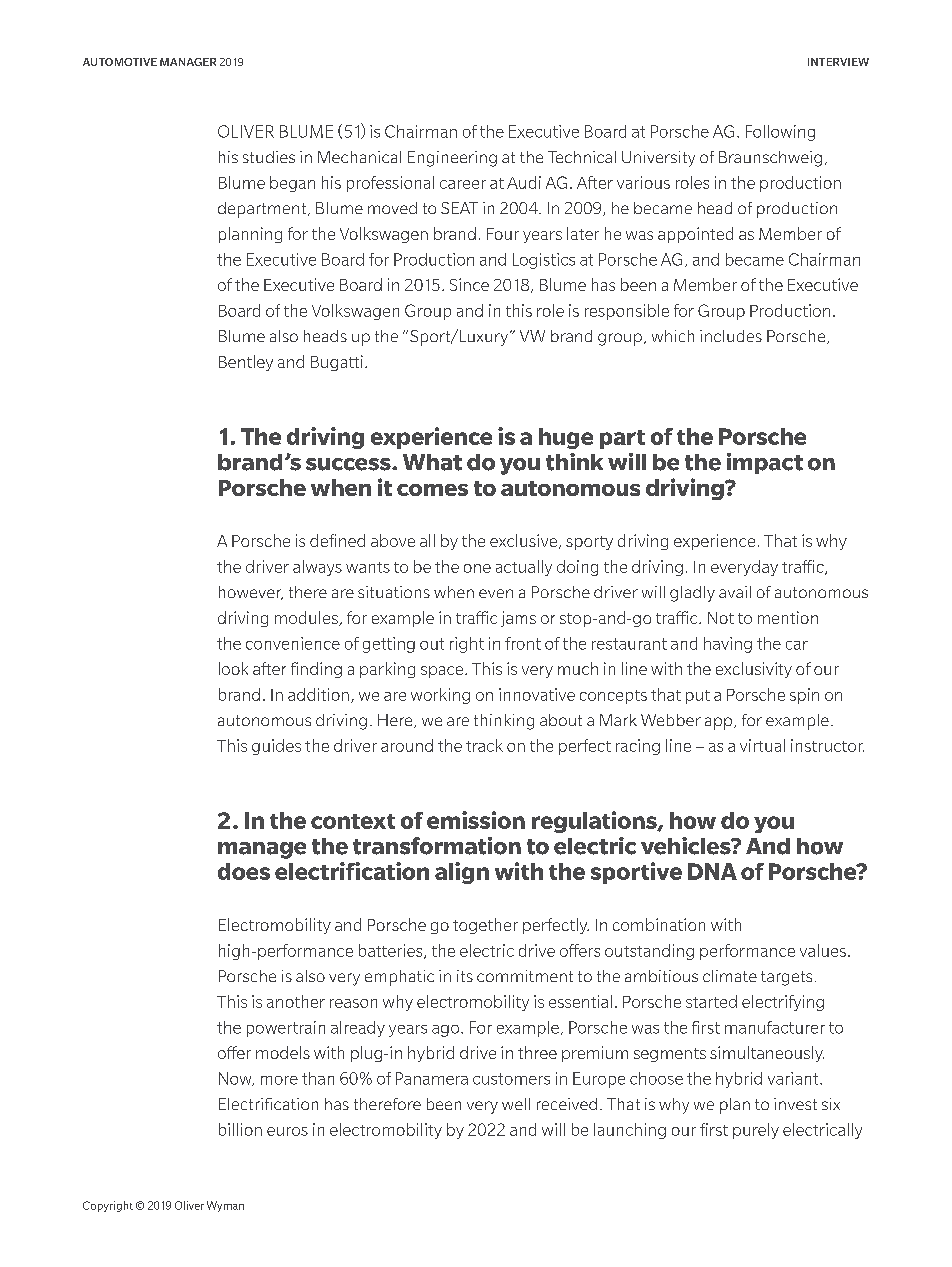 Image resolution: width=952 pixels, height=1267 pixels. I want to click on AUTOMOTIVE, so click(120, 62).
